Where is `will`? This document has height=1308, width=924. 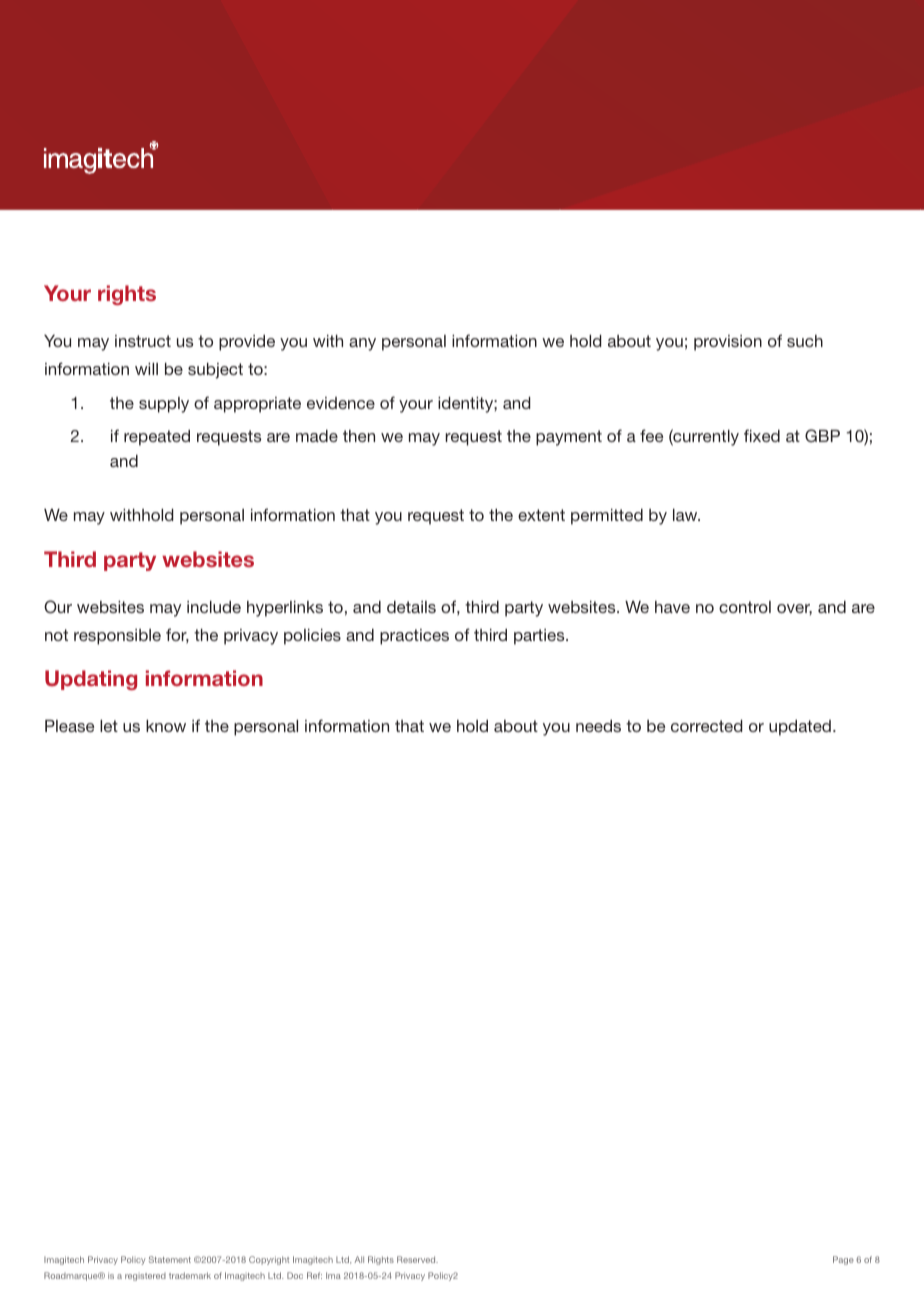
will is located at coordinates (146, 369).
